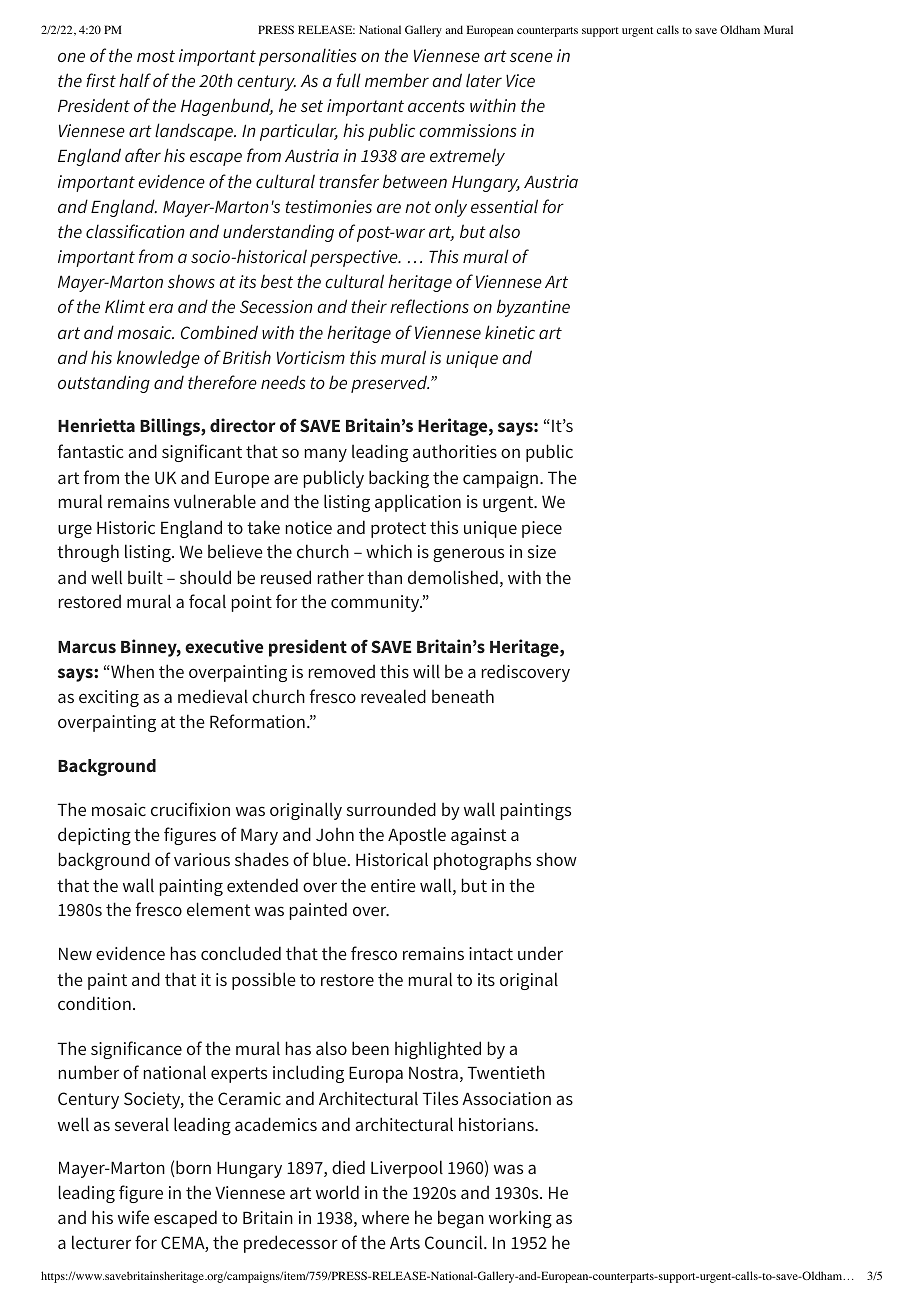 The image size is (924, 1307). I want to click on set, so click(312, 106).
